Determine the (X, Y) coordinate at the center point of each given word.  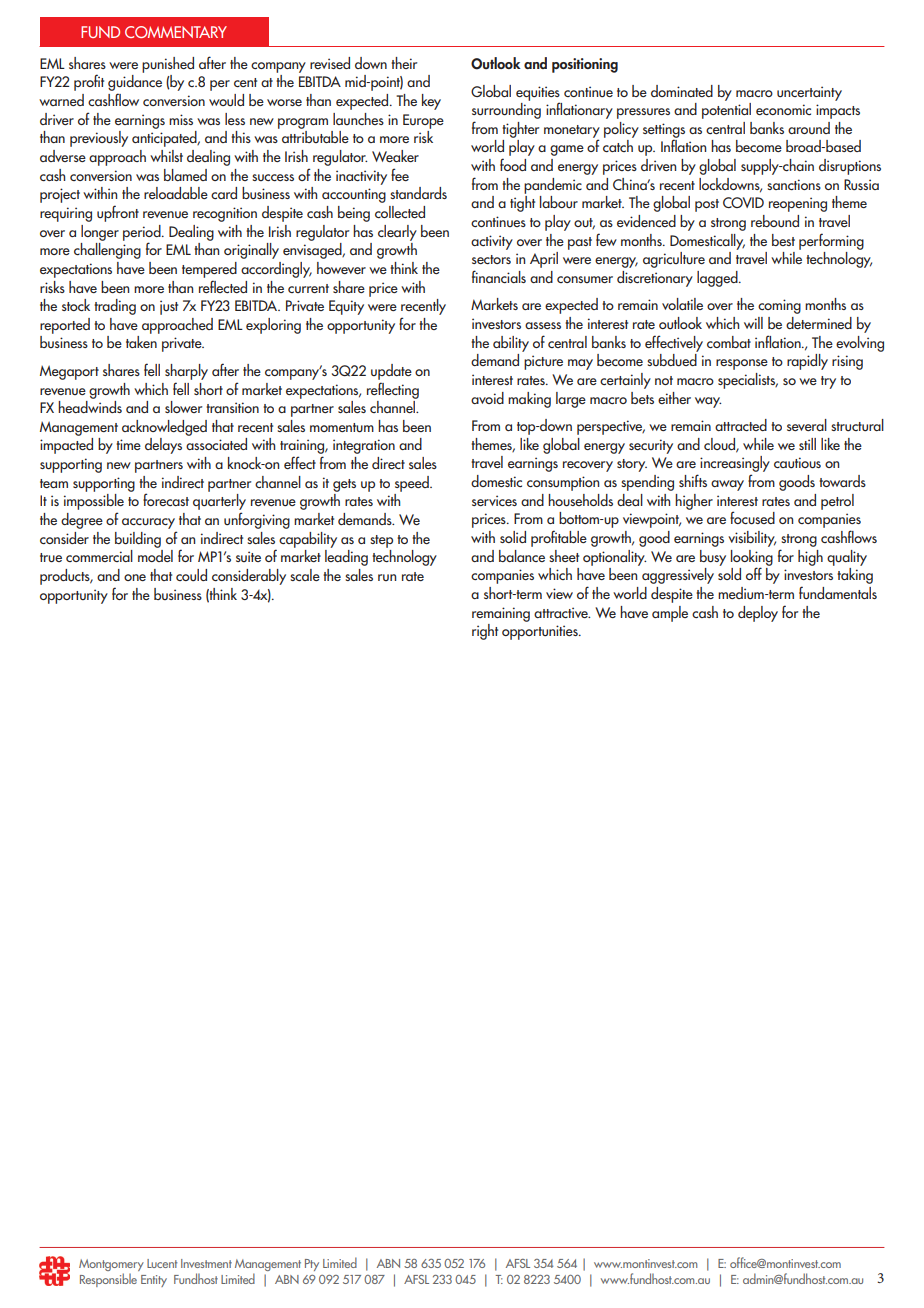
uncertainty (809, 93)
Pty (312, 1265)
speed (413, 484)
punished (168, 65)
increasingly (735, 465)
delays (163, 446)
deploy (758, 614)
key (431, 102)
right (485, 632)
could (191, 575)
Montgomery (111, 1266)
